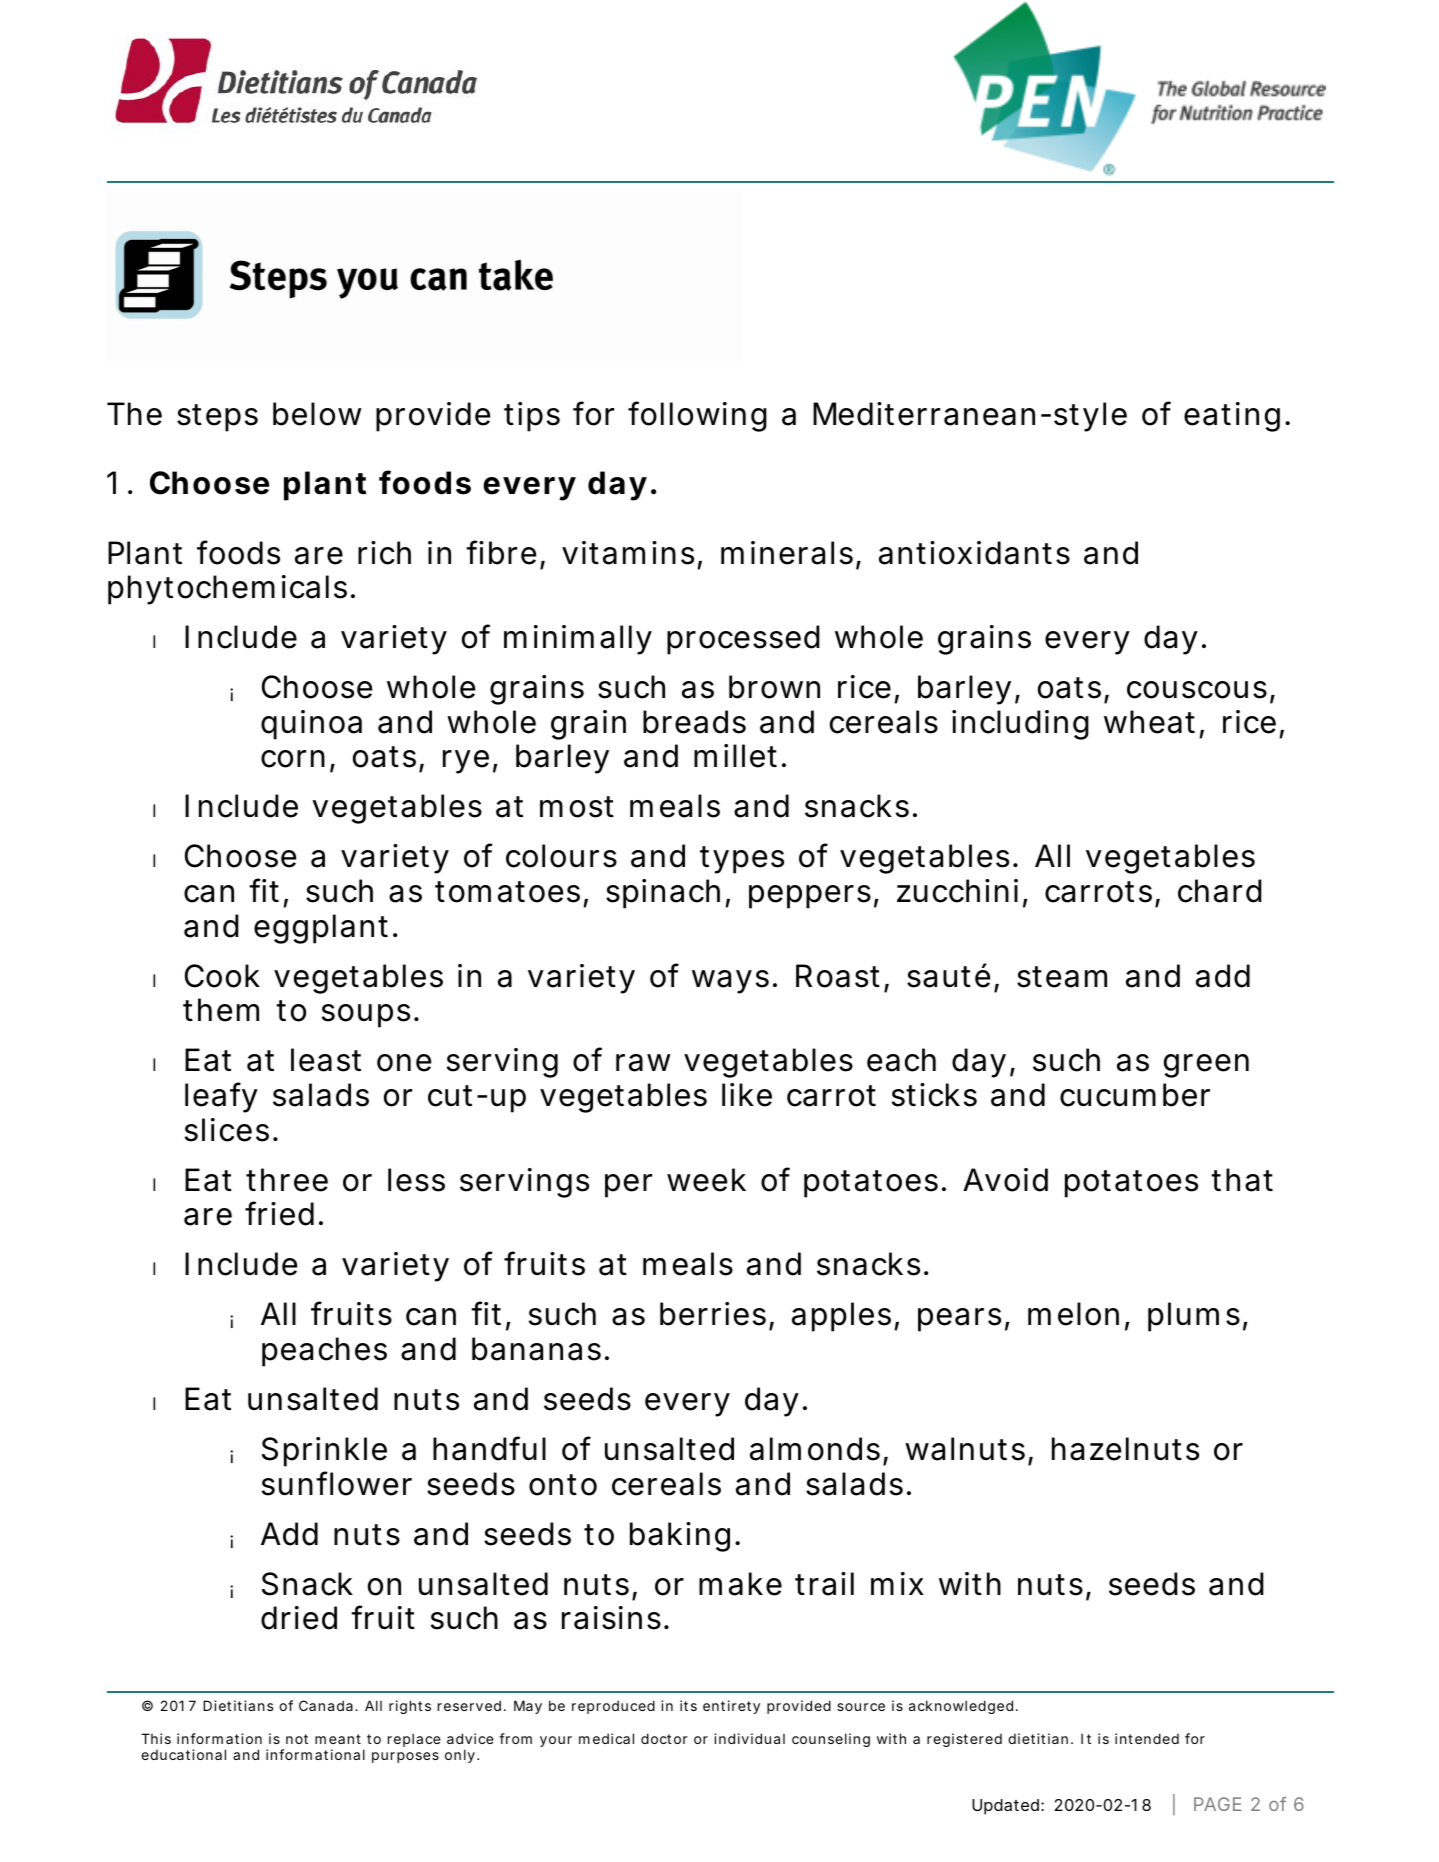  What do you see at coordinates (1062, 977) in the screenshot?
I see `steam` at bounding box center [1062, 977].
